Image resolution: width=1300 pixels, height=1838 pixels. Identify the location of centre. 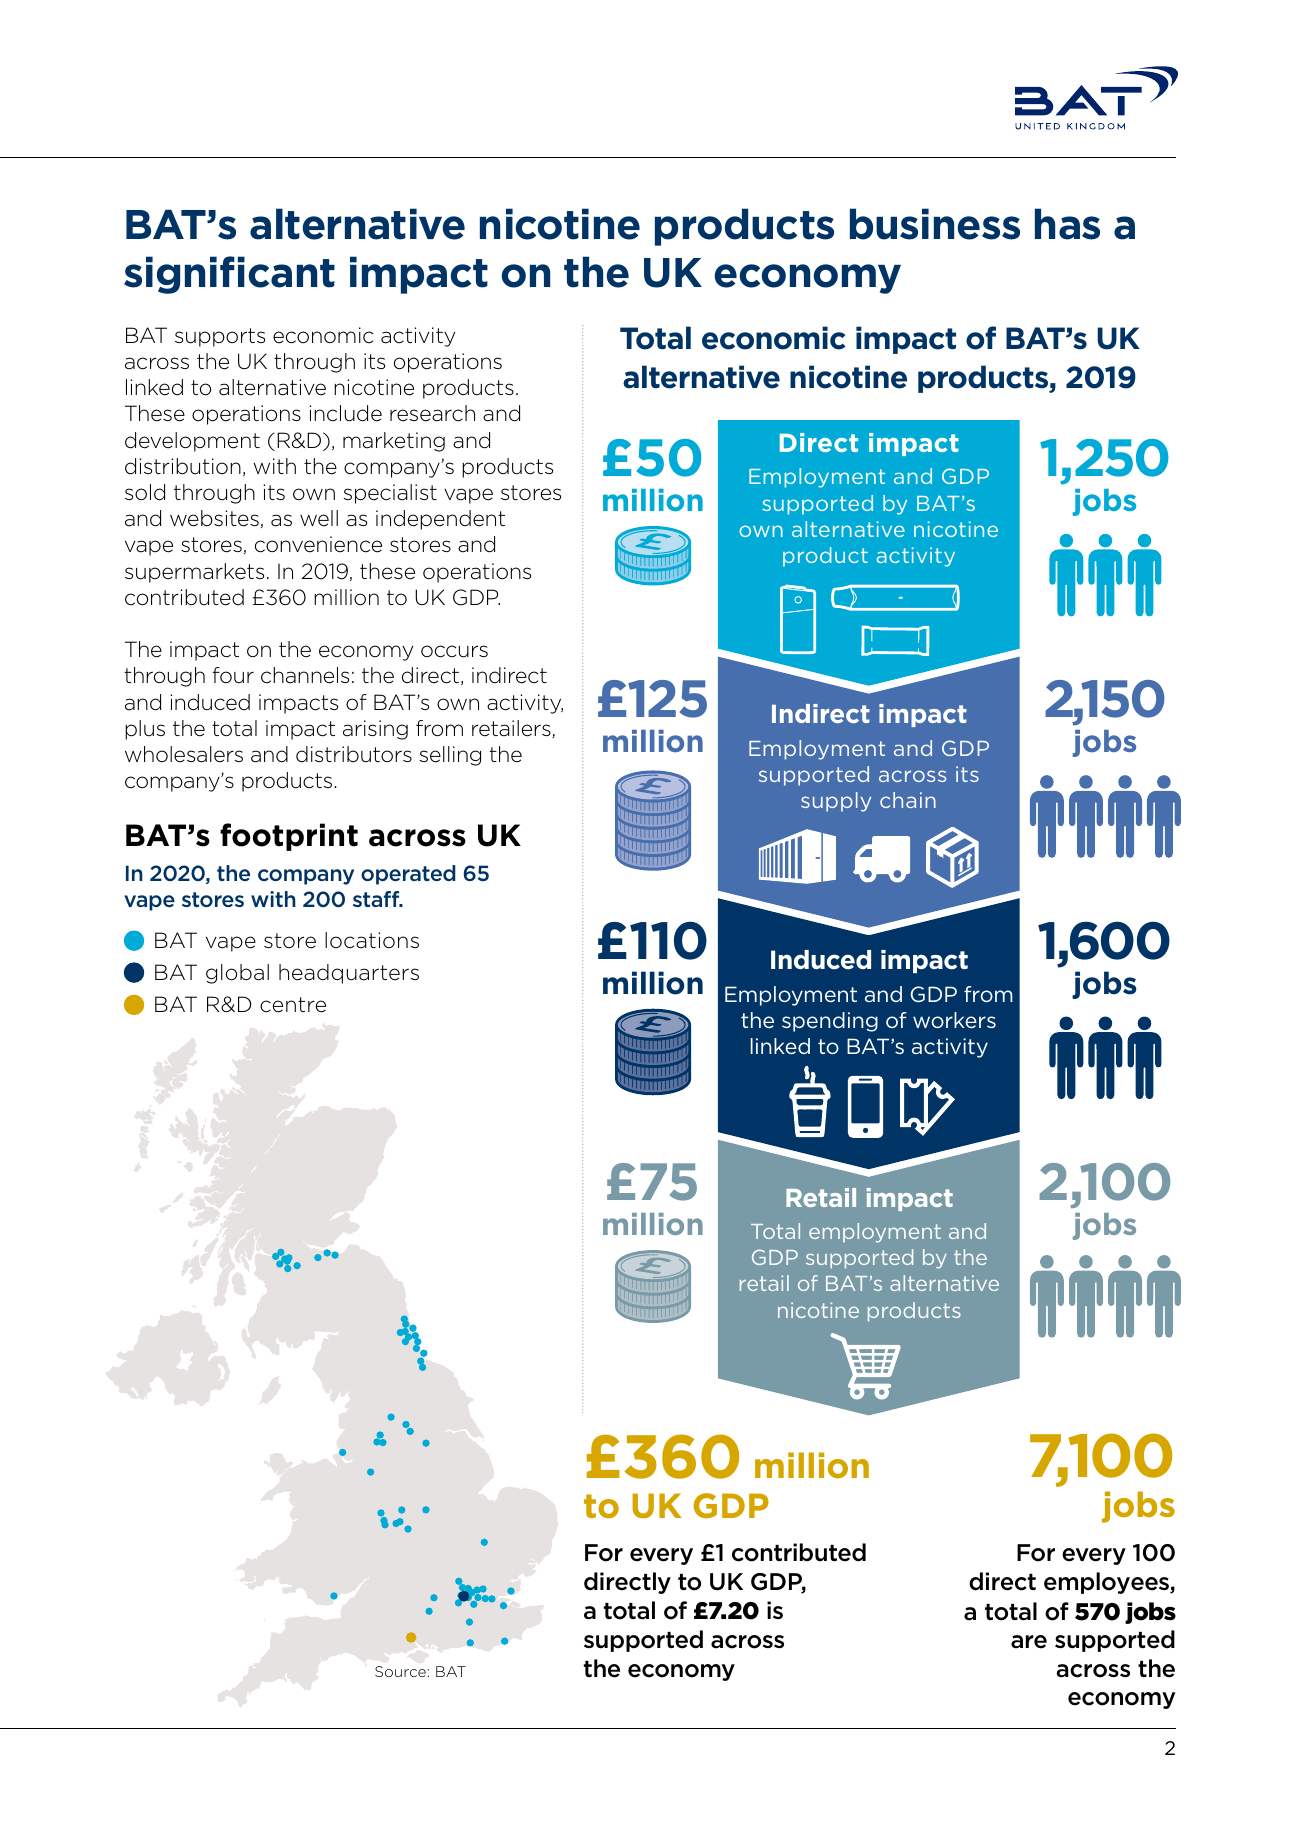
(293, 1005).
